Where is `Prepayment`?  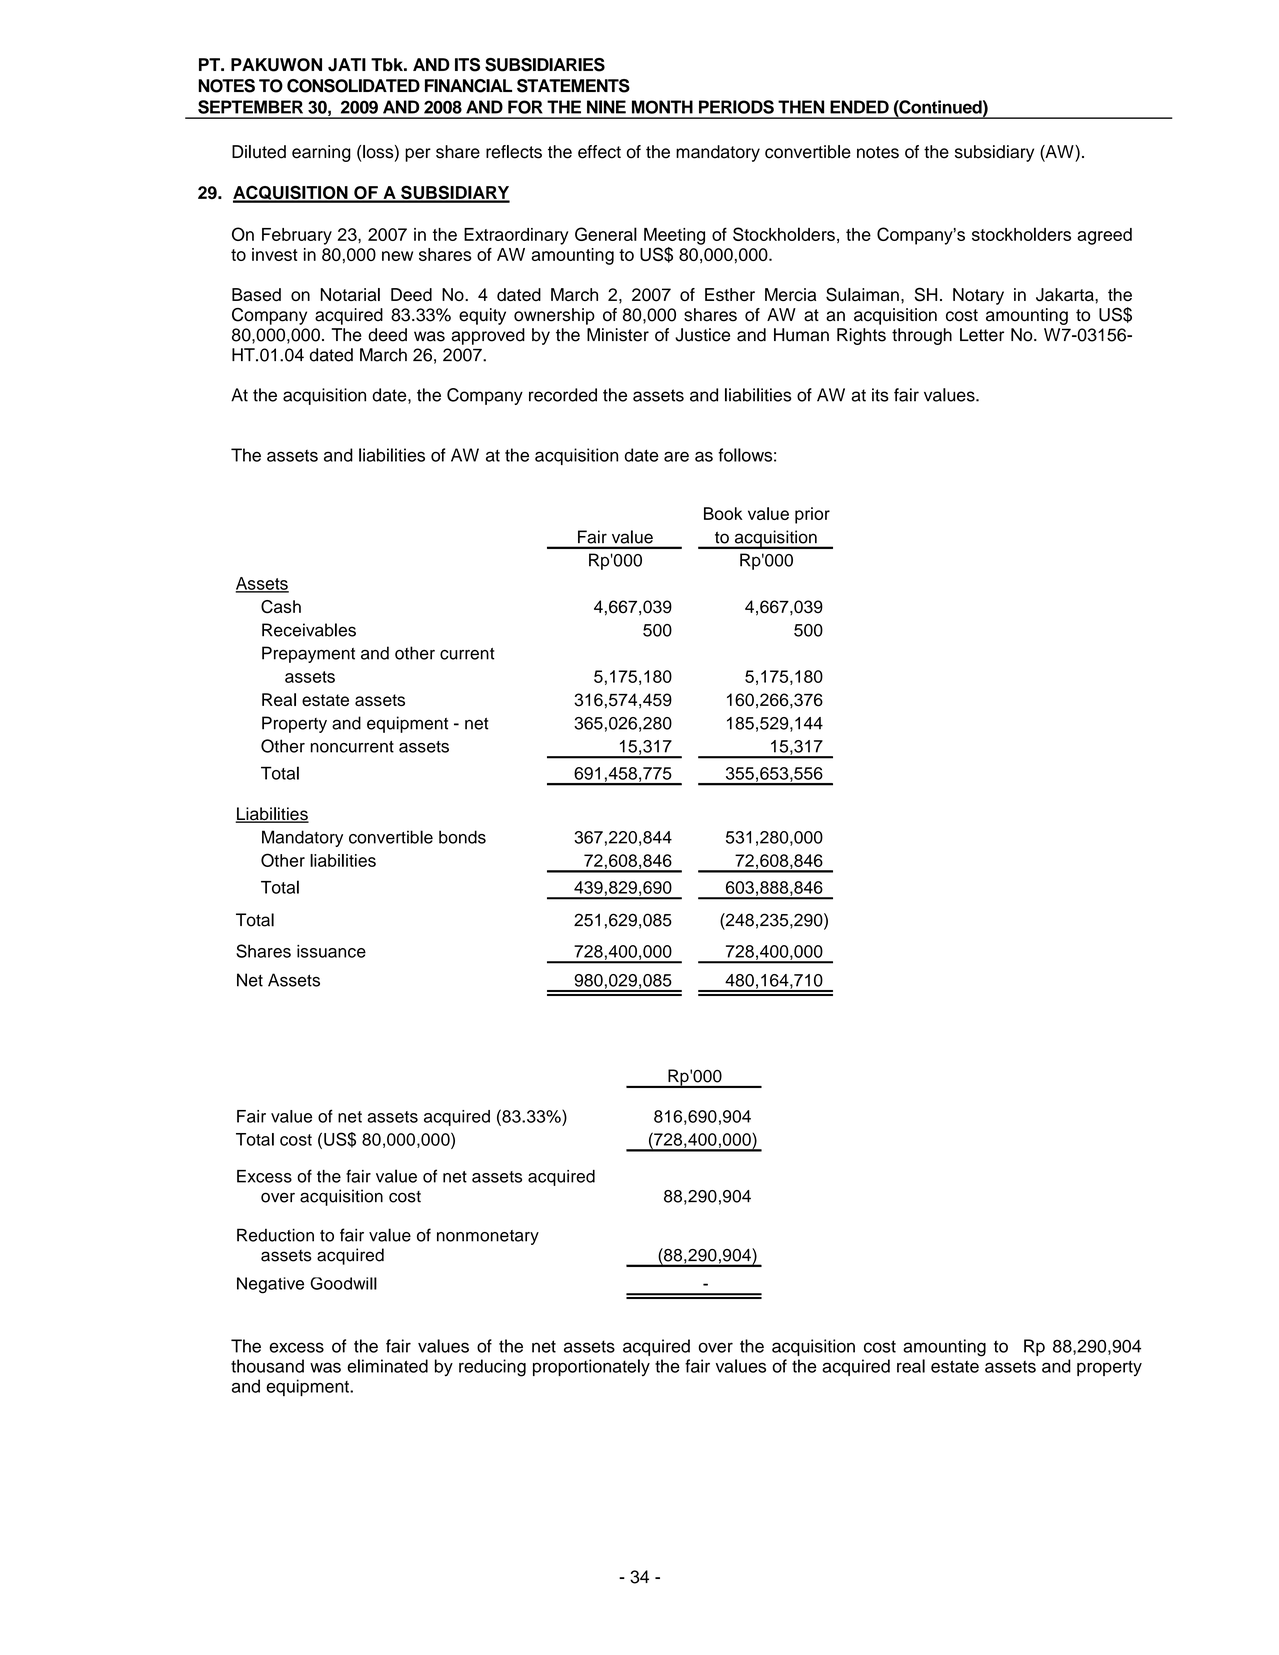 Prepayment is located at coordinates (308, 654).
